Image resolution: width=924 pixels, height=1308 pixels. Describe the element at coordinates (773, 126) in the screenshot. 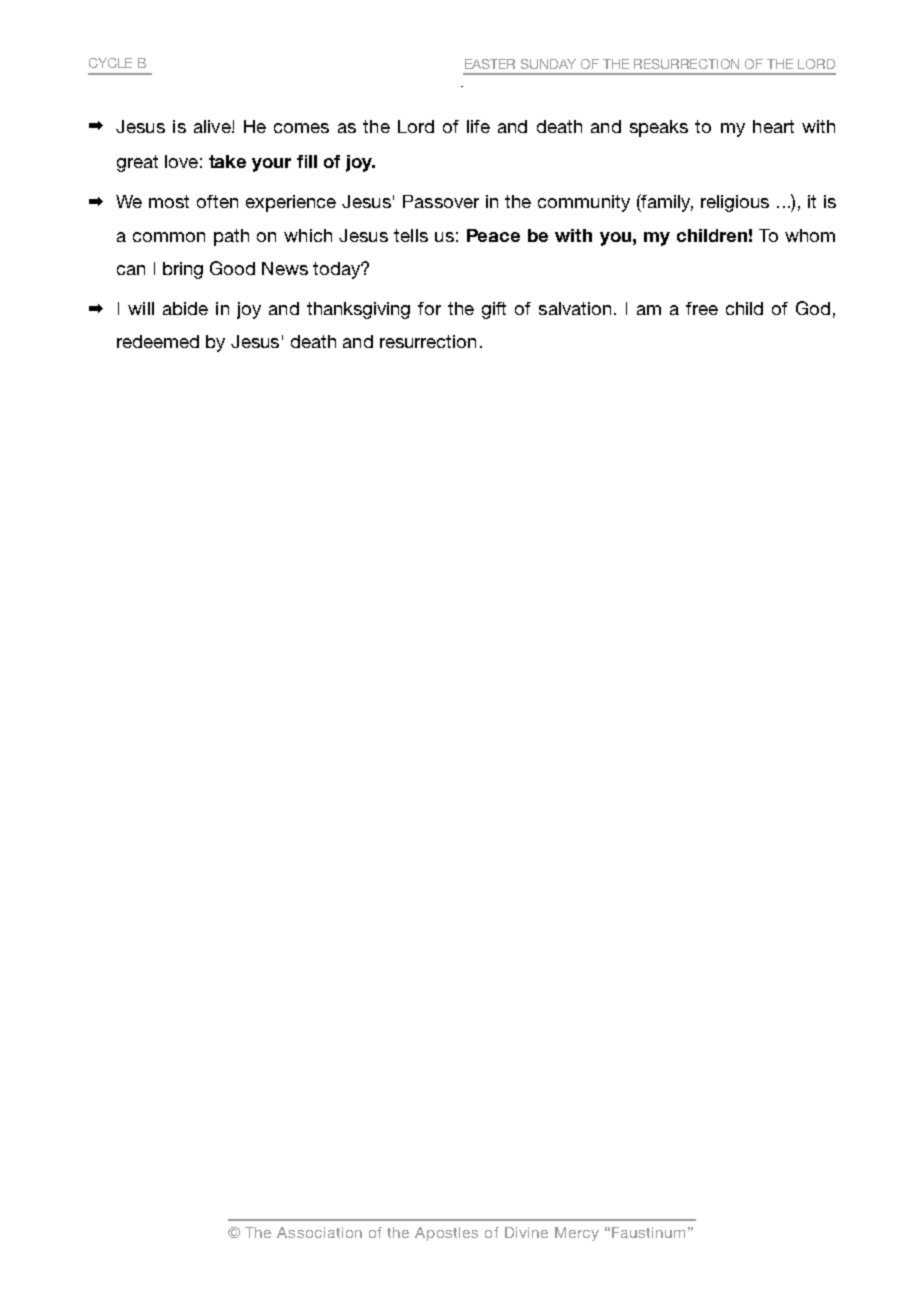

I see `heart` at that location.
